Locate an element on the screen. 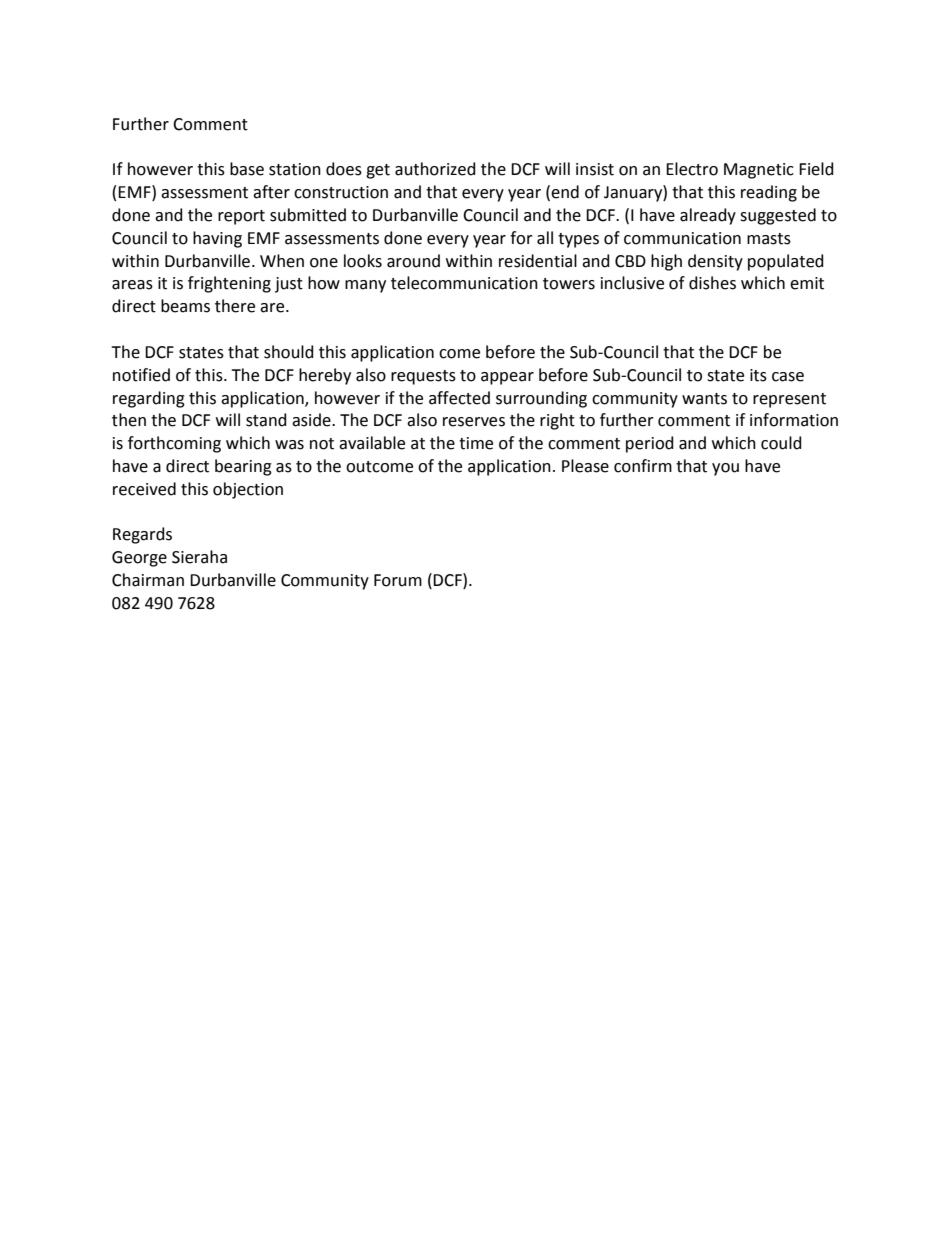  towers is located at coordinates (569, 284).
